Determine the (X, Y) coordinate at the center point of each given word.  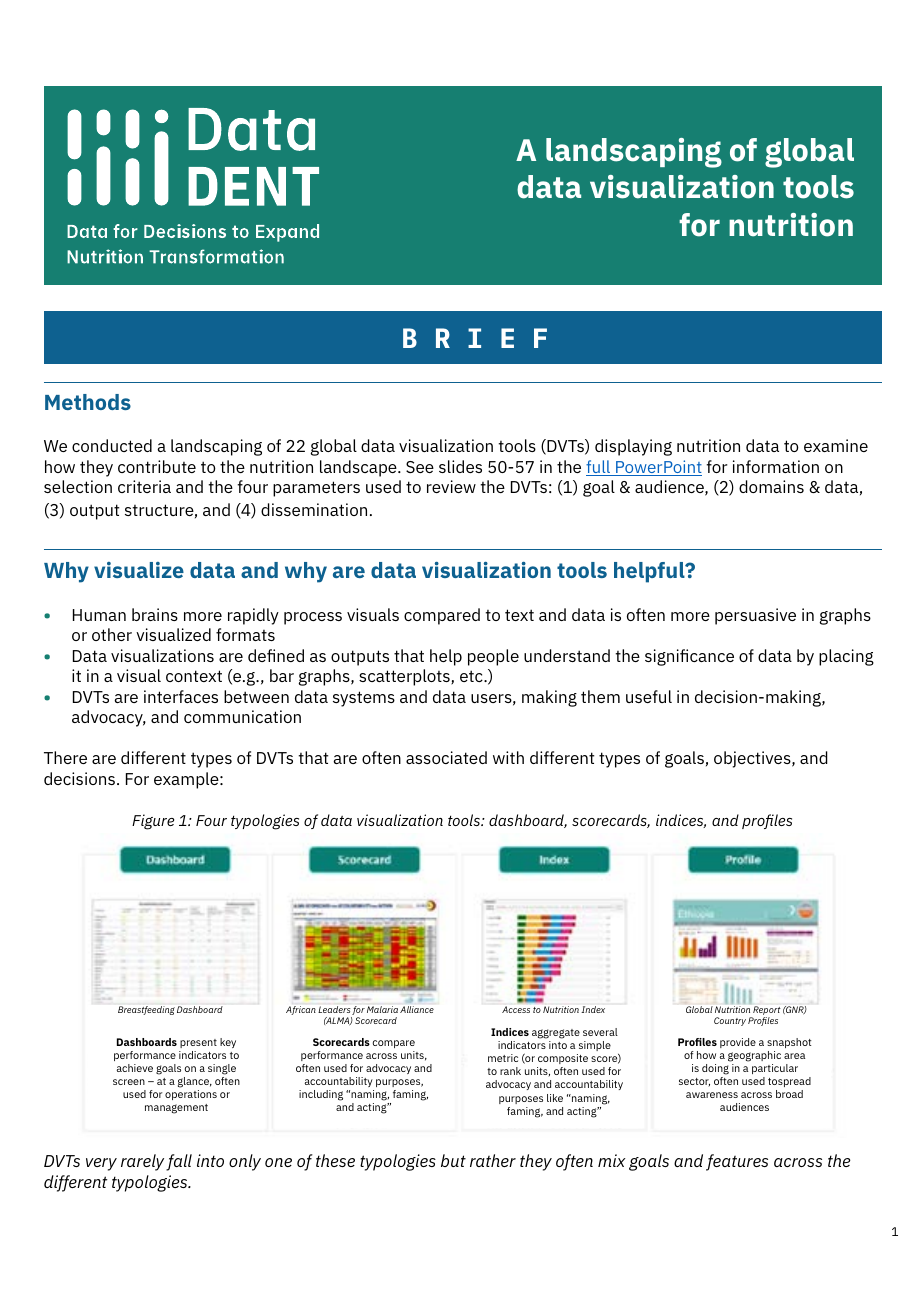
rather (493, 1160)
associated (446, 757)
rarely (142, 1162)
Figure (153, 822)
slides (460, 466)
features (737, 1162)
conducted (112, 445)
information (776, 466)
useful (649, 696)
